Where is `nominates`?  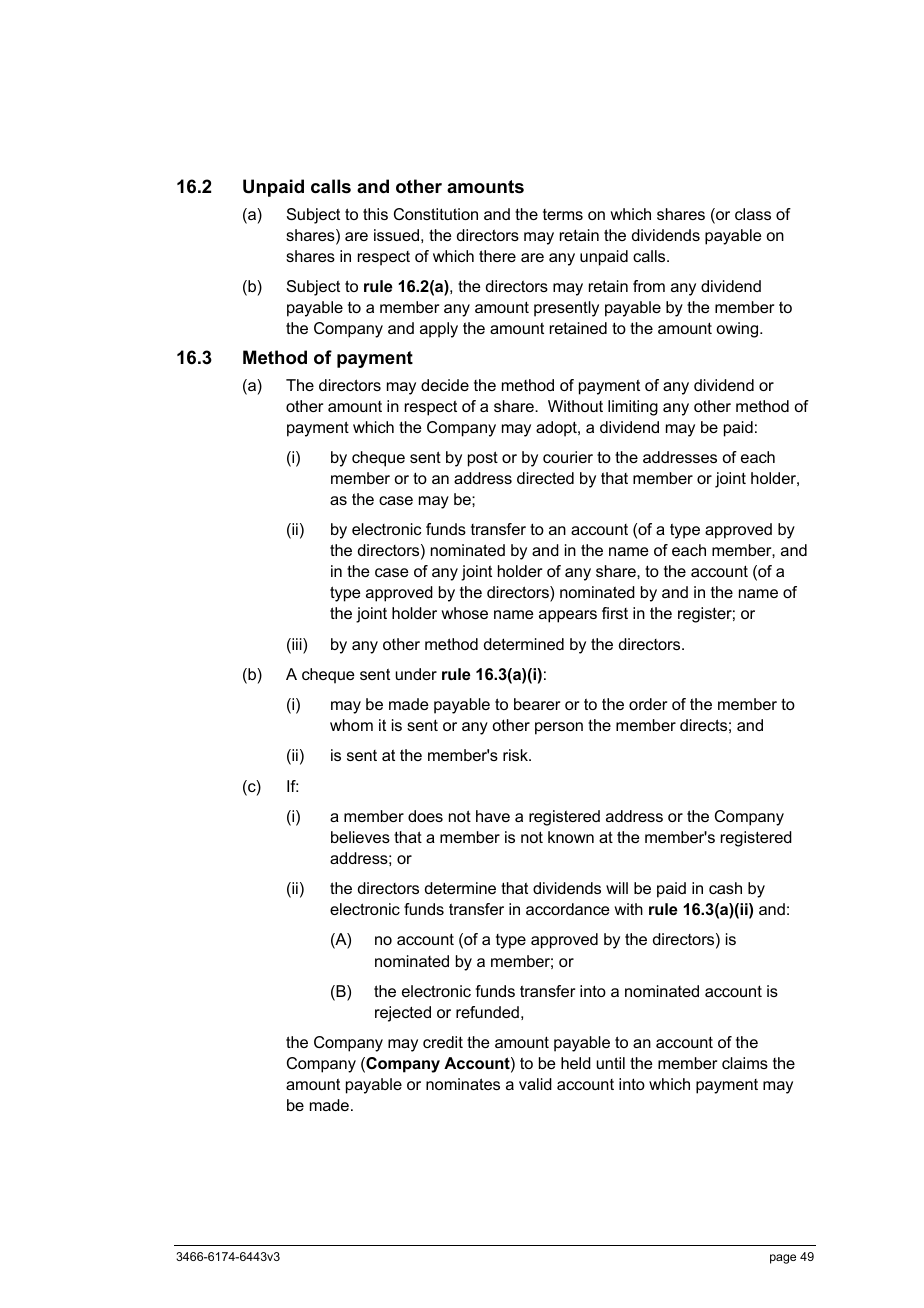
nominates is located at coordinates (463, 1084).
